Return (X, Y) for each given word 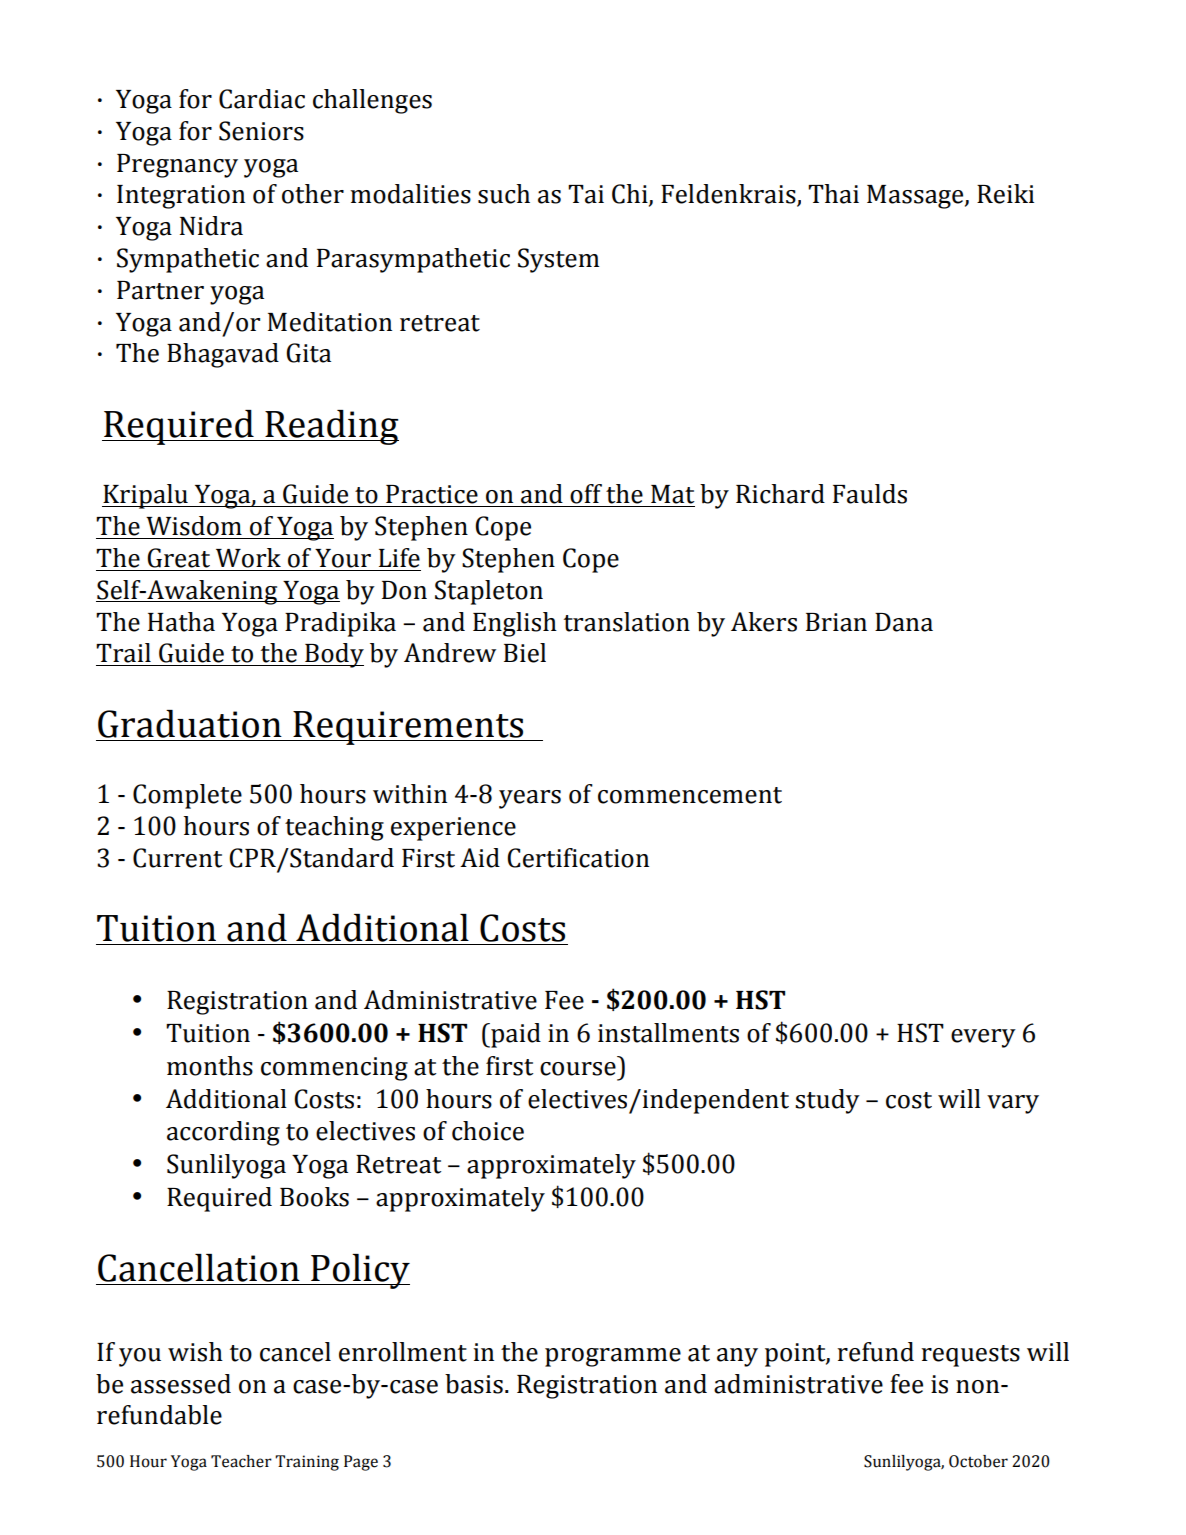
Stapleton (489, 592)
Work (248, 558)
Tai (586, 194)
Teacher (241, 1461)
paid (515, 1035)
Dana (904, 622)
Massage (916, 197)
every (983, 1038)
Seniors (261, 131)
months (210, 1066)
